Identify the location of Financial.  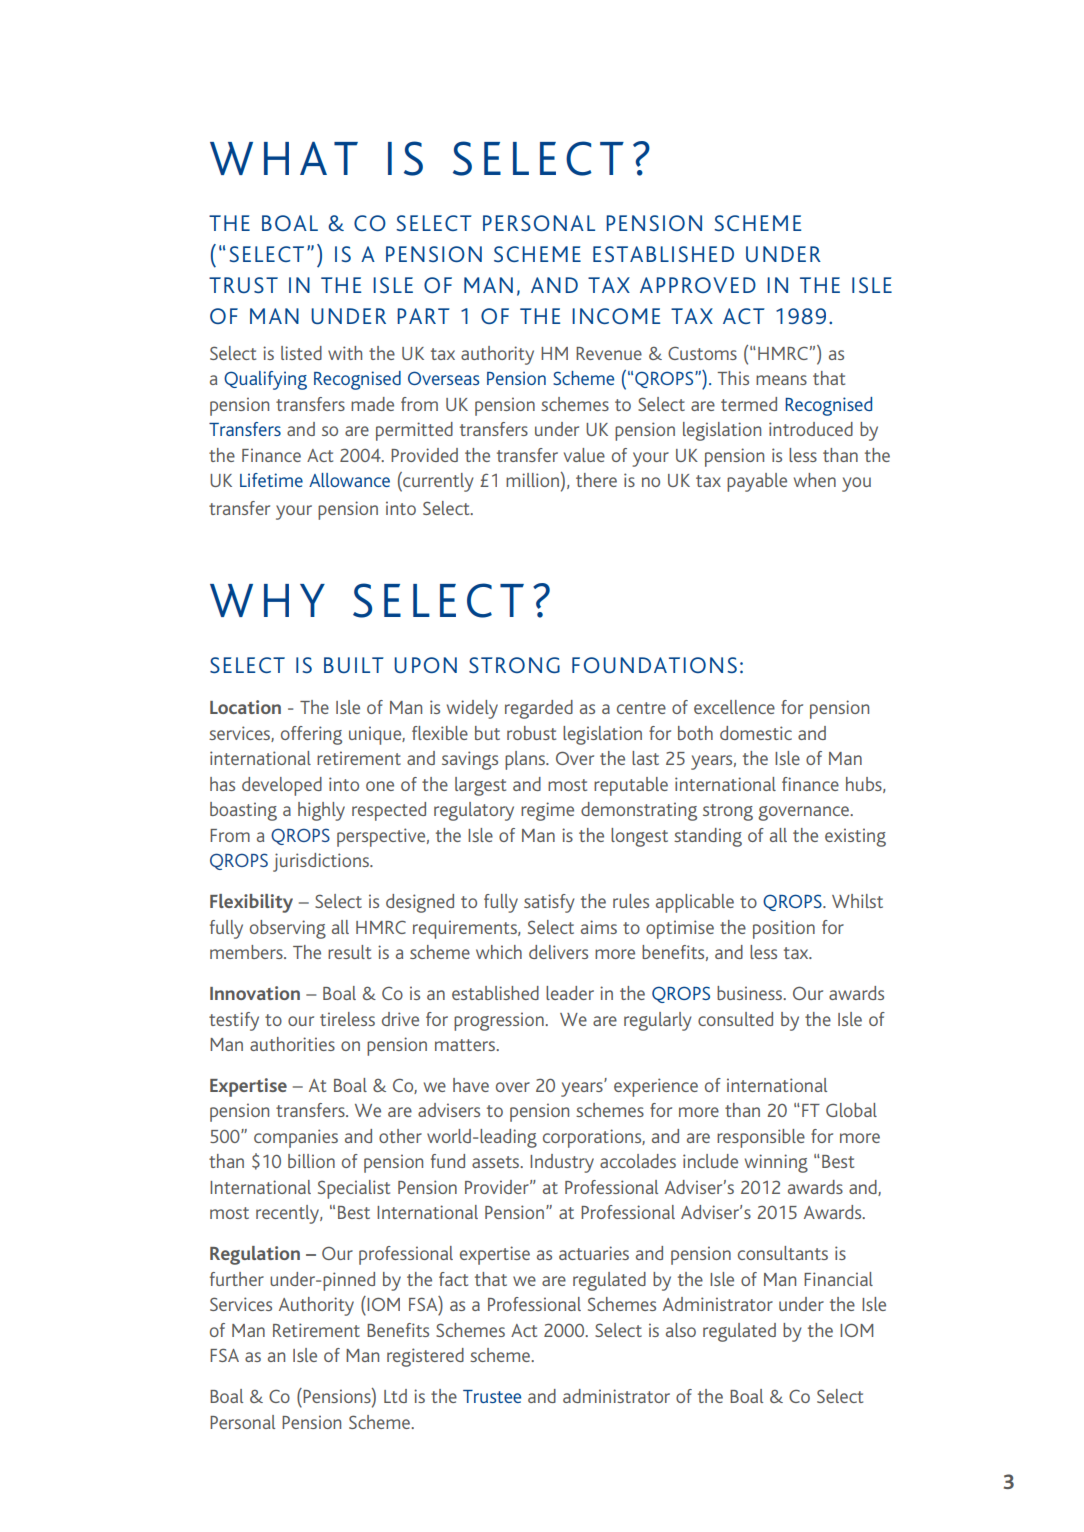
(838, 1279).
